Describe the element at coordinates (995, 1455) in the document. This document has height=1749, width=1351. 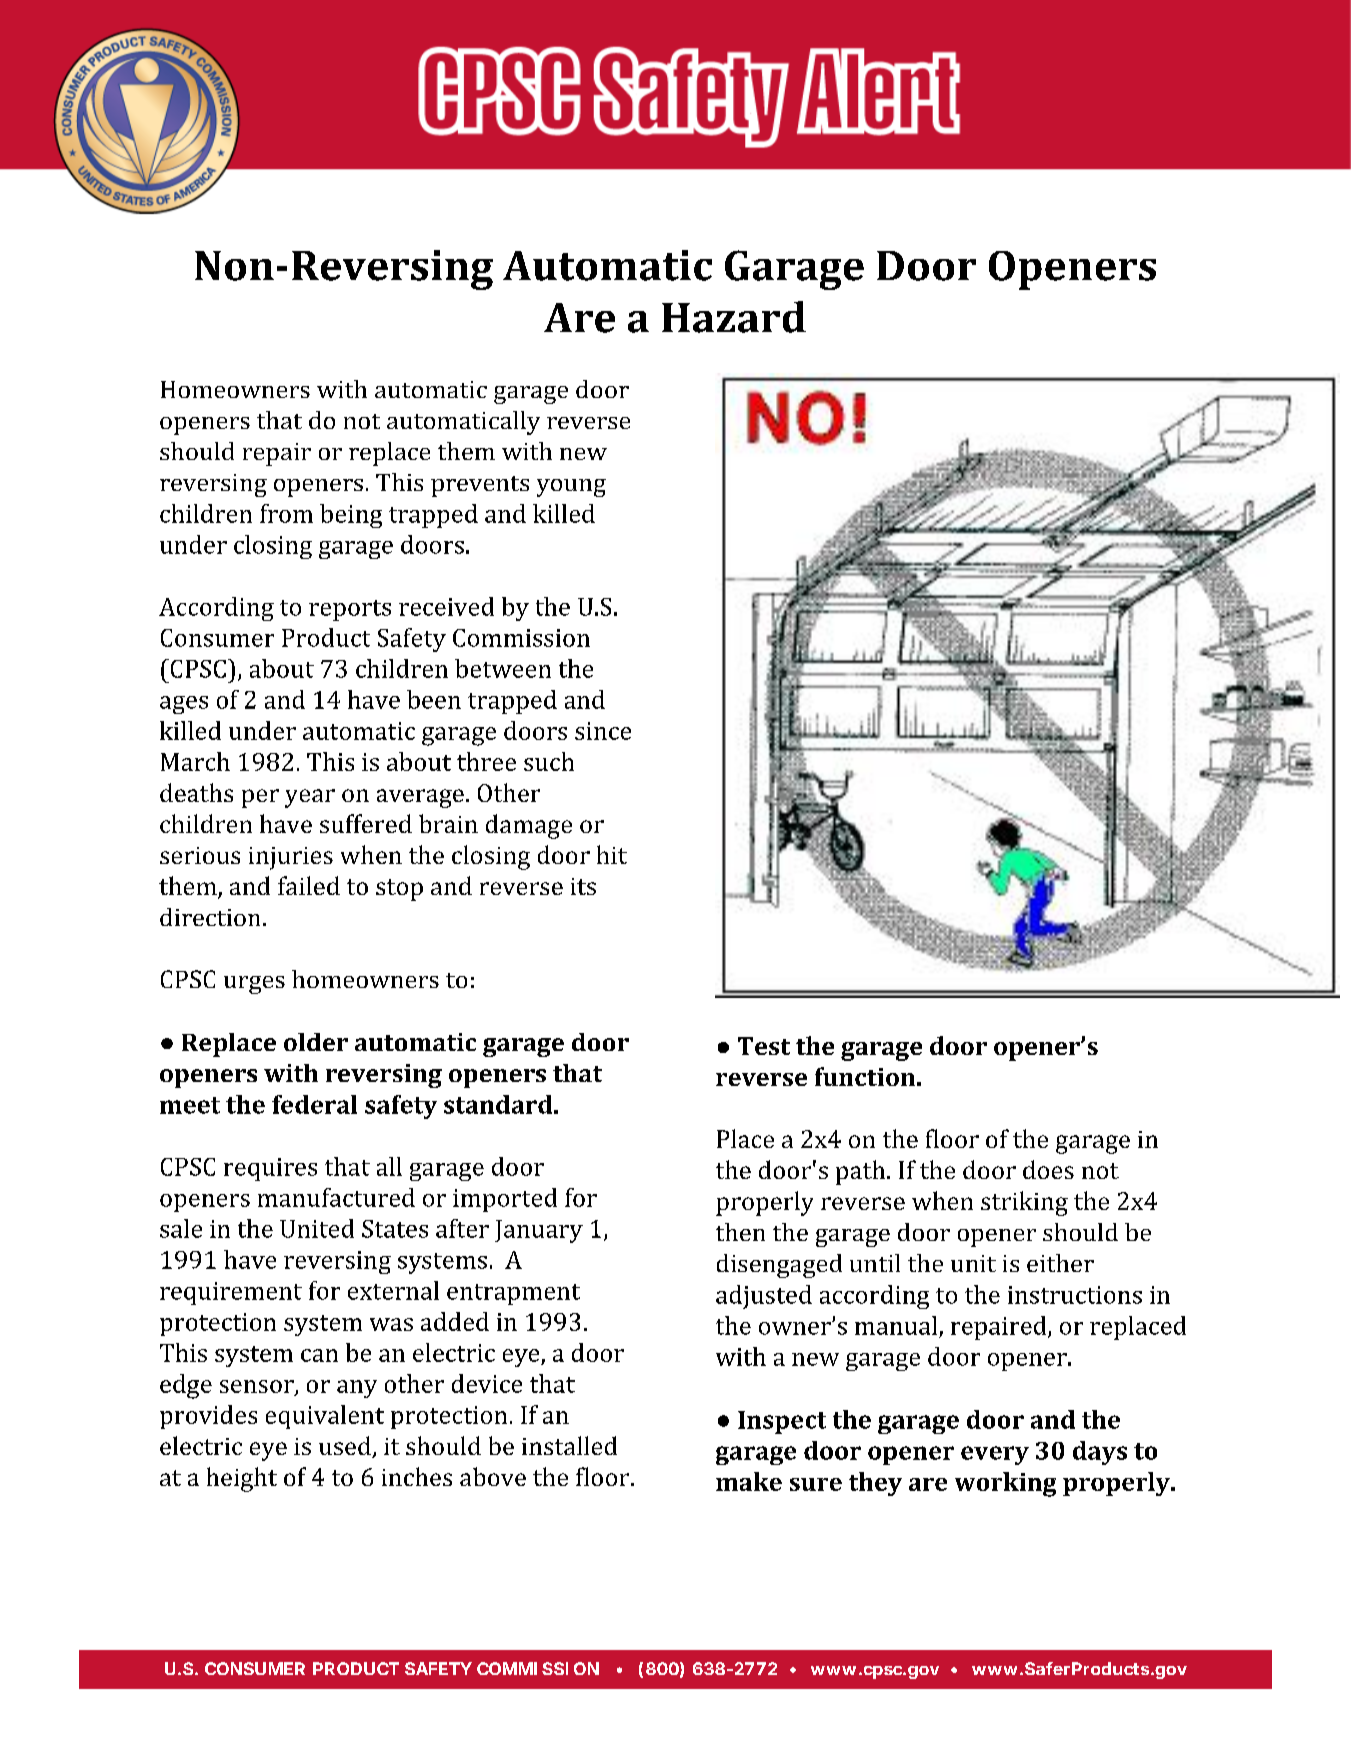
I see `every` at that location.
